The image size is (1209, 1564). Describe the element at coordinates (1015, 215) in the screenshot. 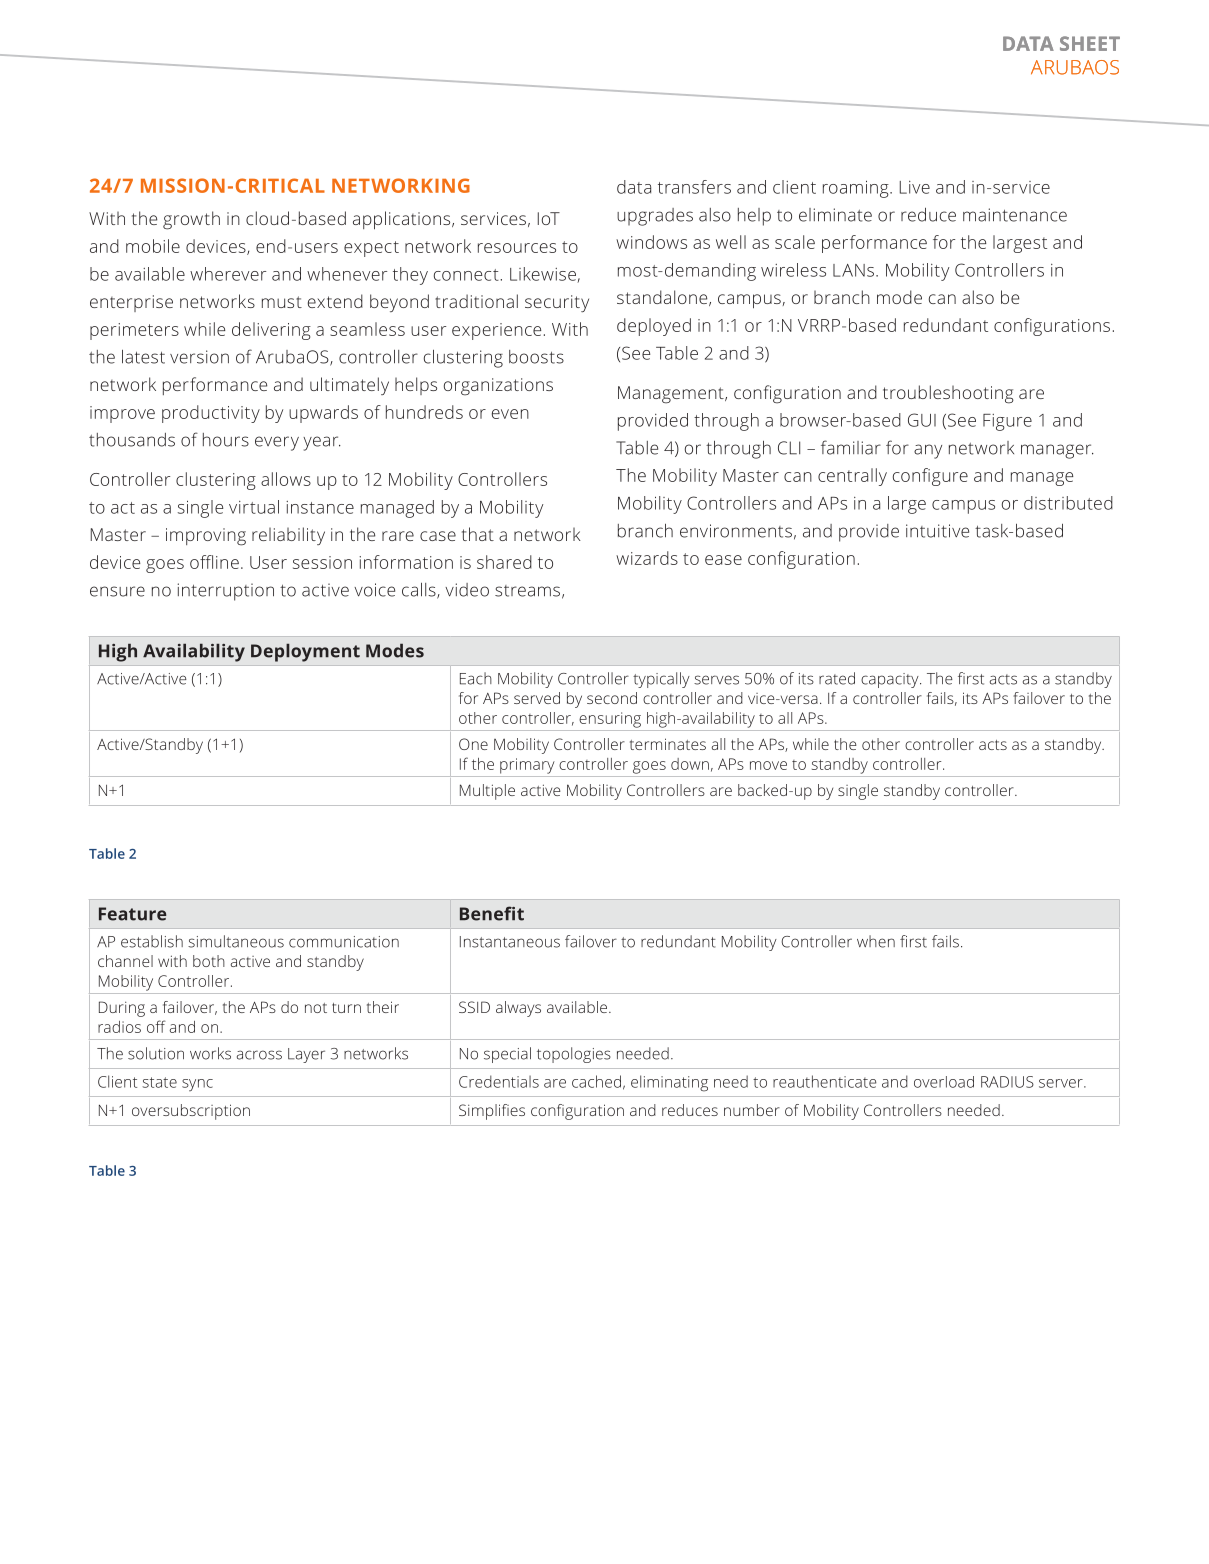

I see `maintenance` at that location.
